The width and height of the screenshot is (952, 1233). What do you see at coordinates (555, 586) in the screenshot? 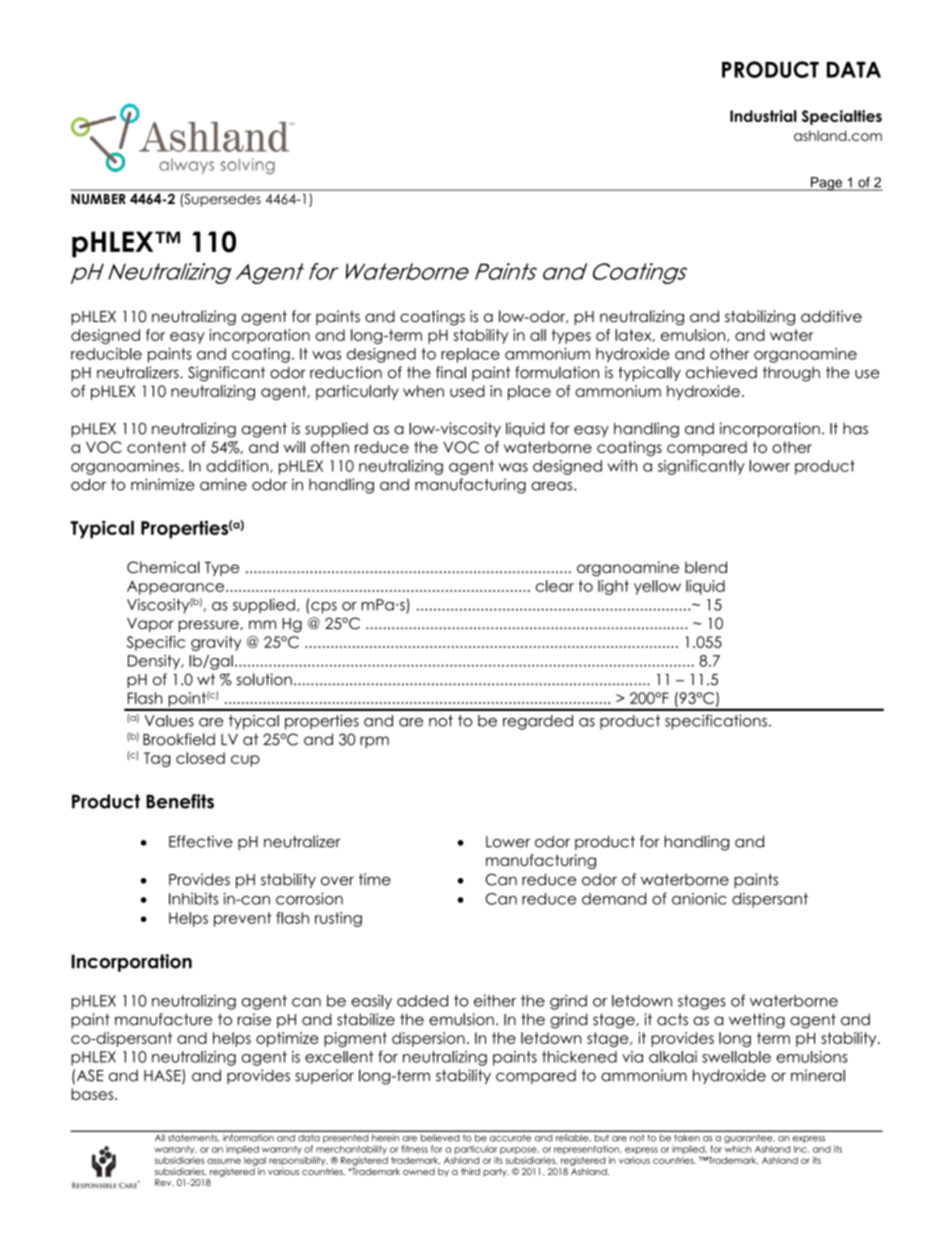
I see `clear` at bounding box center [555, 586].
